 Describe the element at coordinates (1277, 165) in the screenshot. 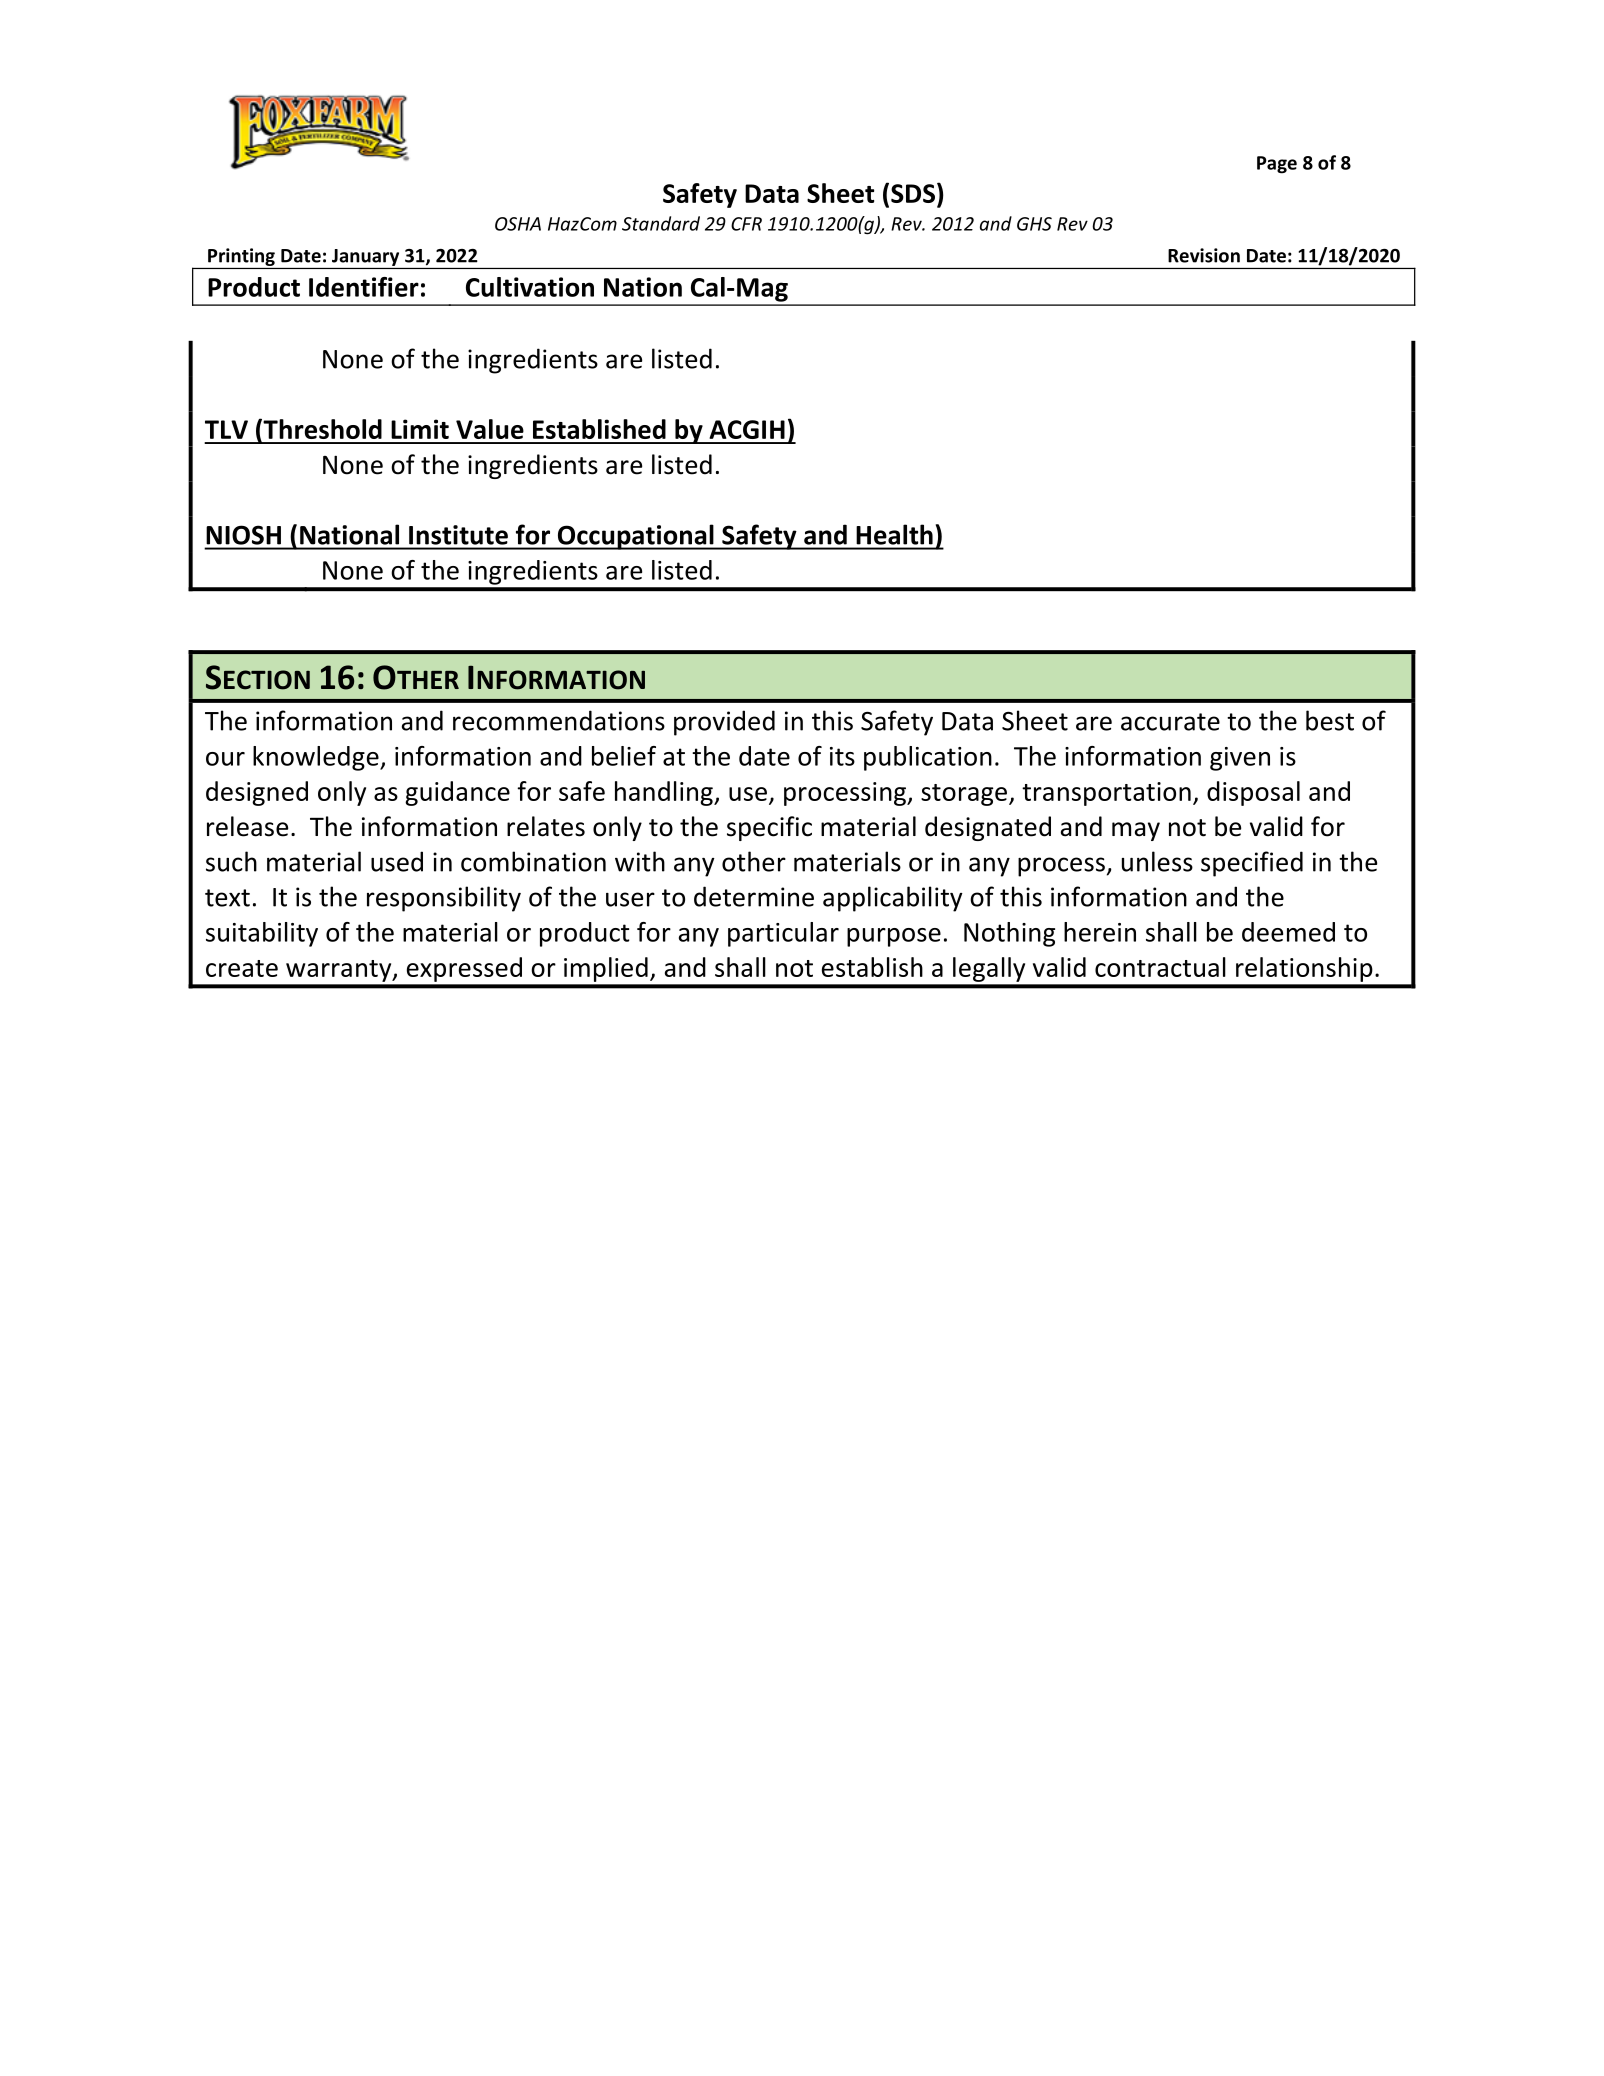

I see `Page` at that location.
